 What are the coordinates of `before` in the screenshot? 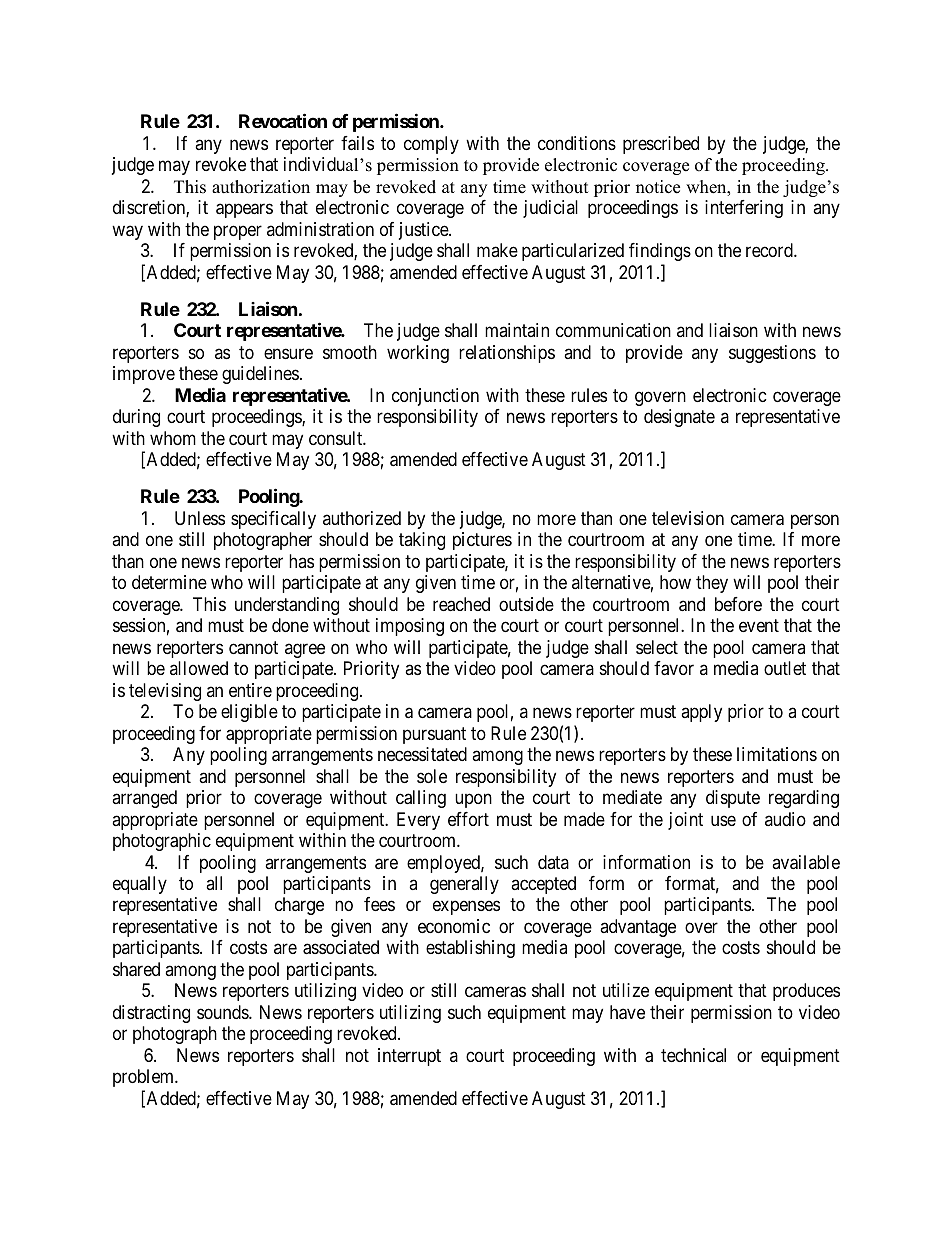 It's located at (738, 604).
